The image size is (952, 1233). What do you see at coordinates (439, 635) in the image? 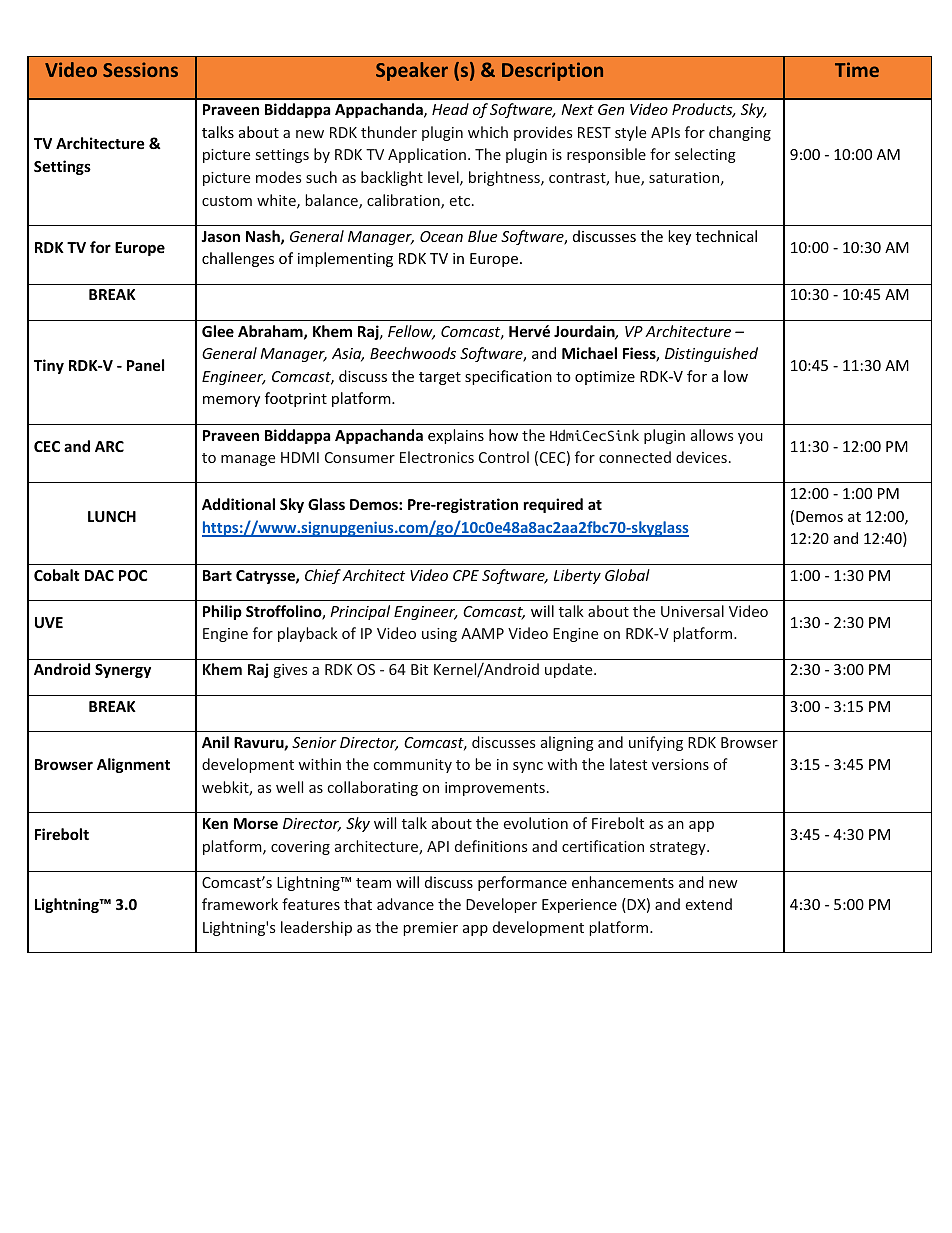
I see `using` at bounding box center [439, 635].
